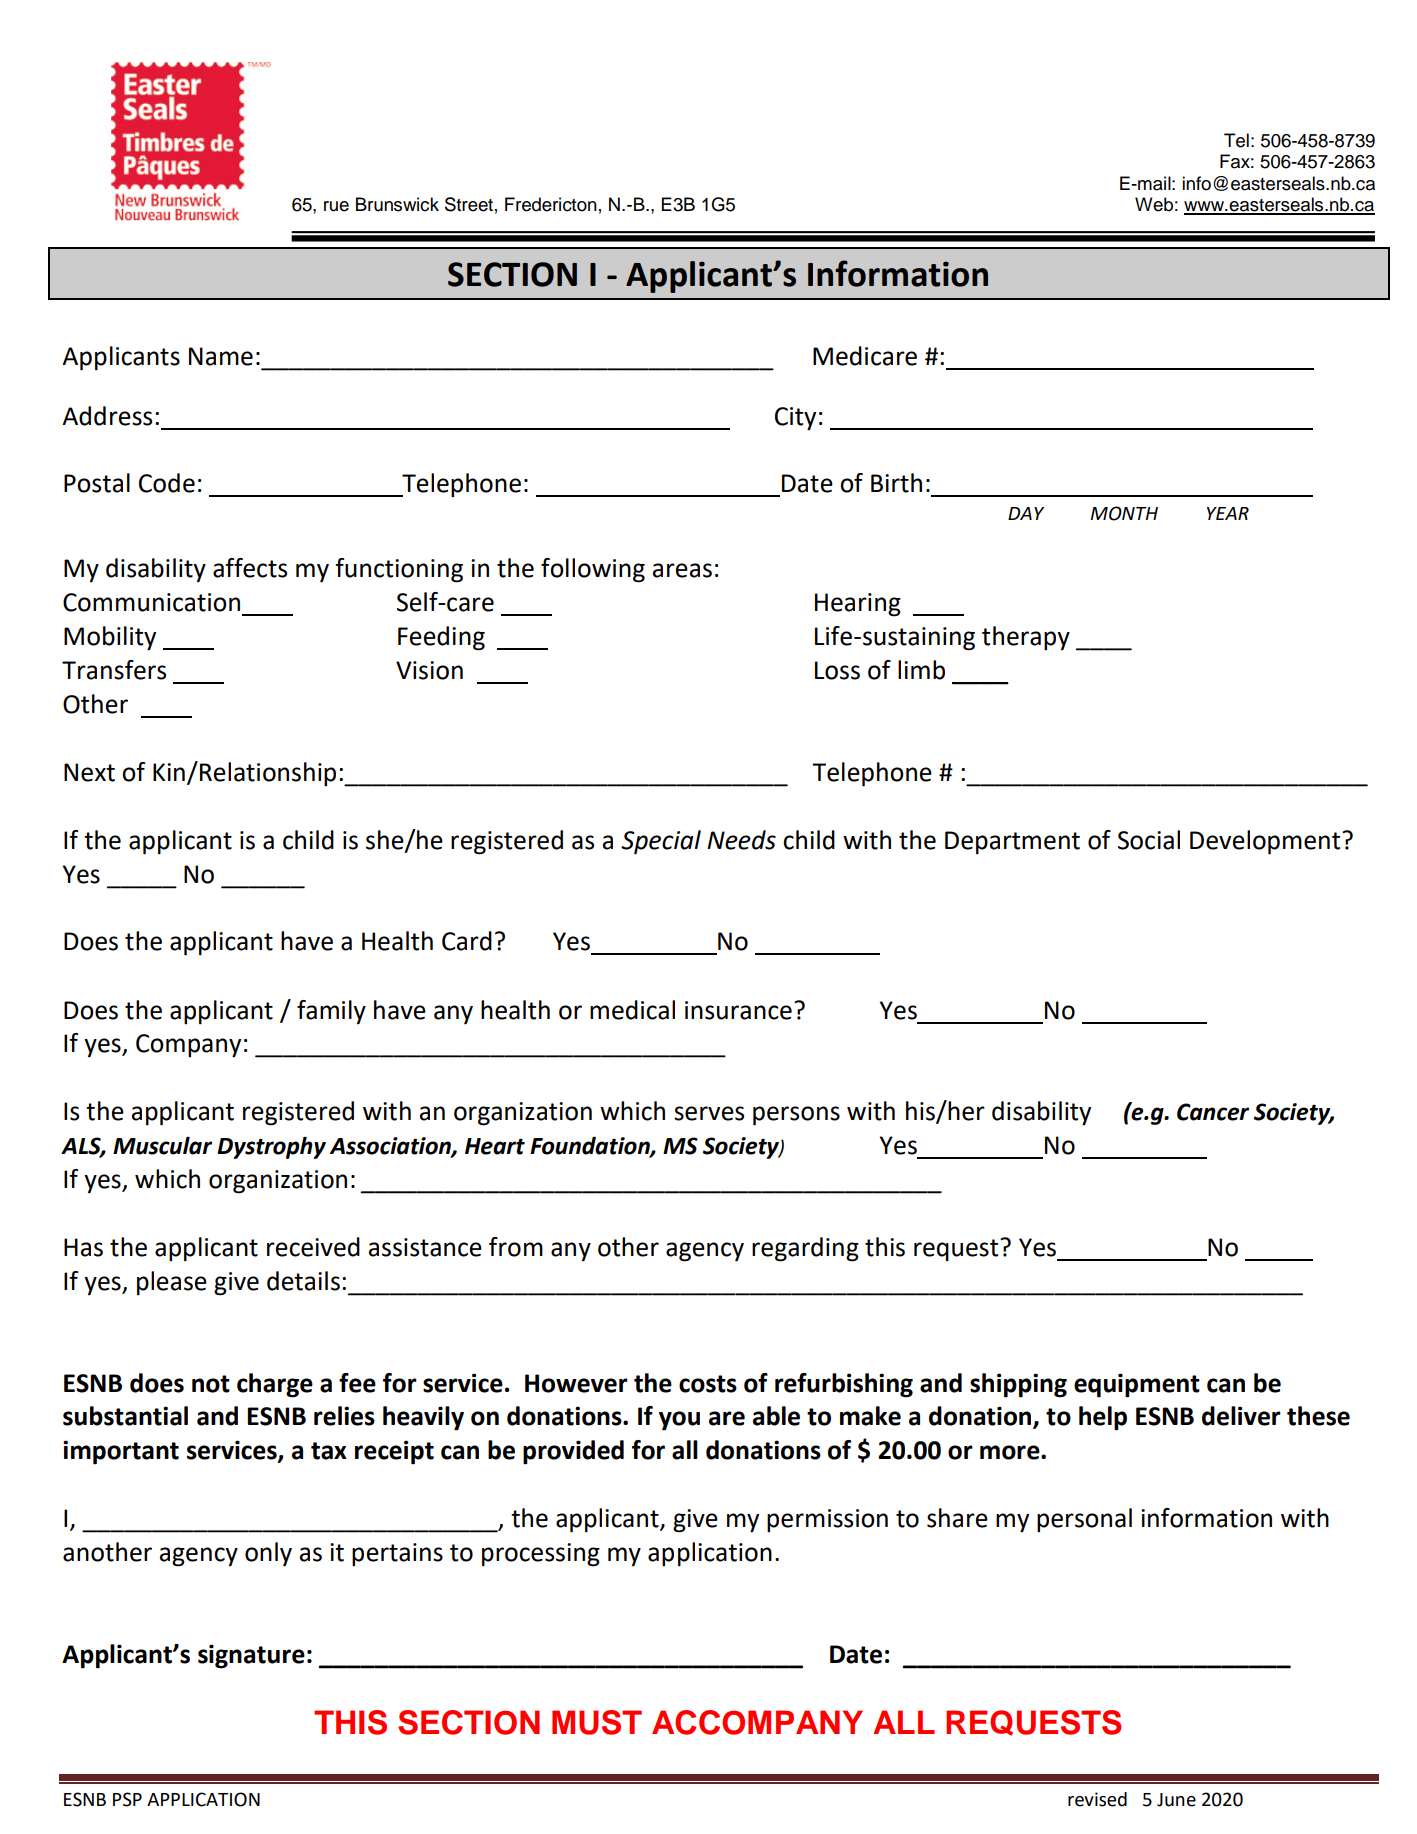  What do you see at coordinates (275, 1385) in the screenshot?
I see `charge` at bounding box center [275, 1385].
